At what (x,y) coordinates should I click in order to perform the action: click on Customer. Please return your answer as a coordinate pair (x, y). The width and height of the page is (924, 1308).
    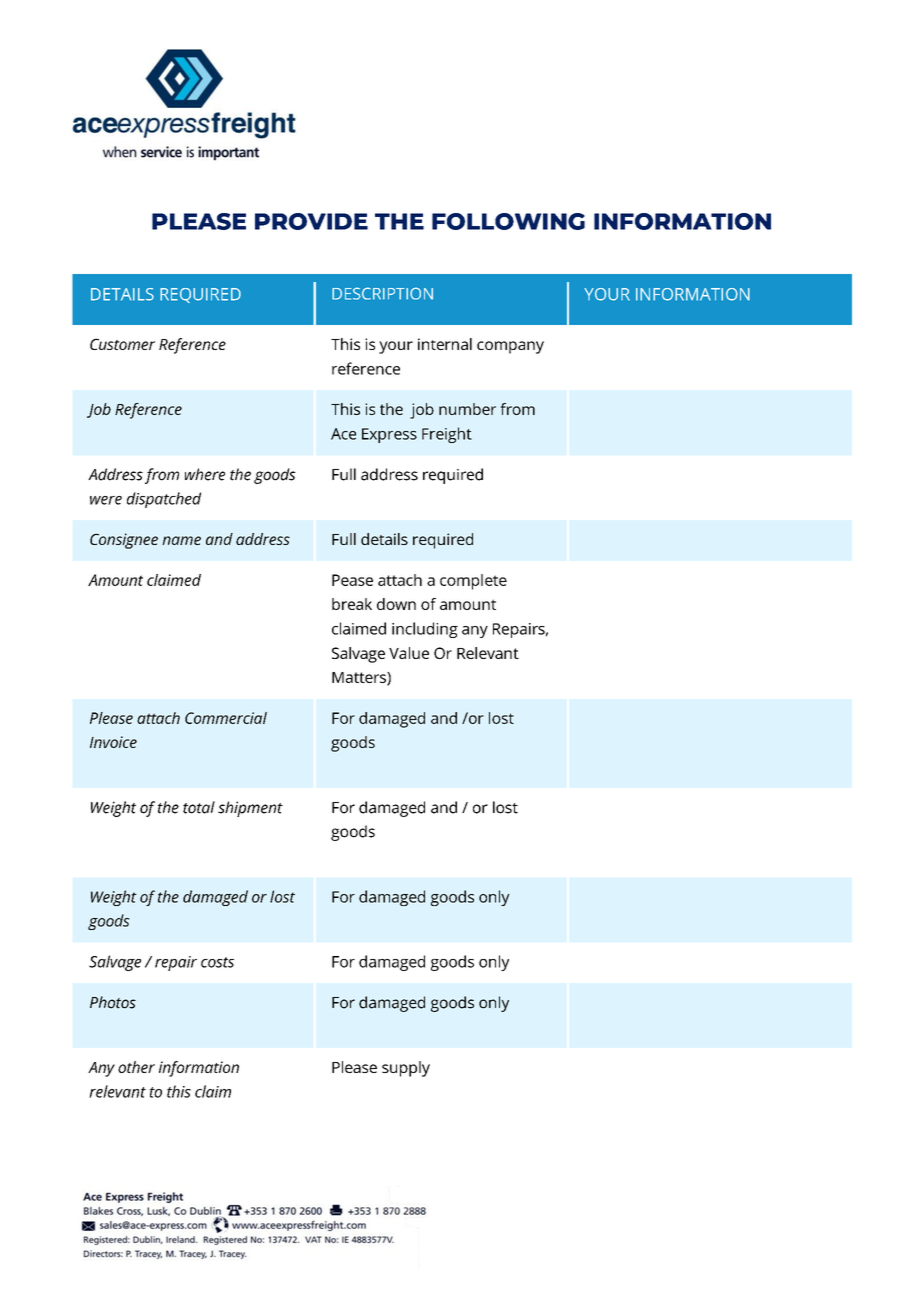
    Looking at the image, I should click on (122, 344).
